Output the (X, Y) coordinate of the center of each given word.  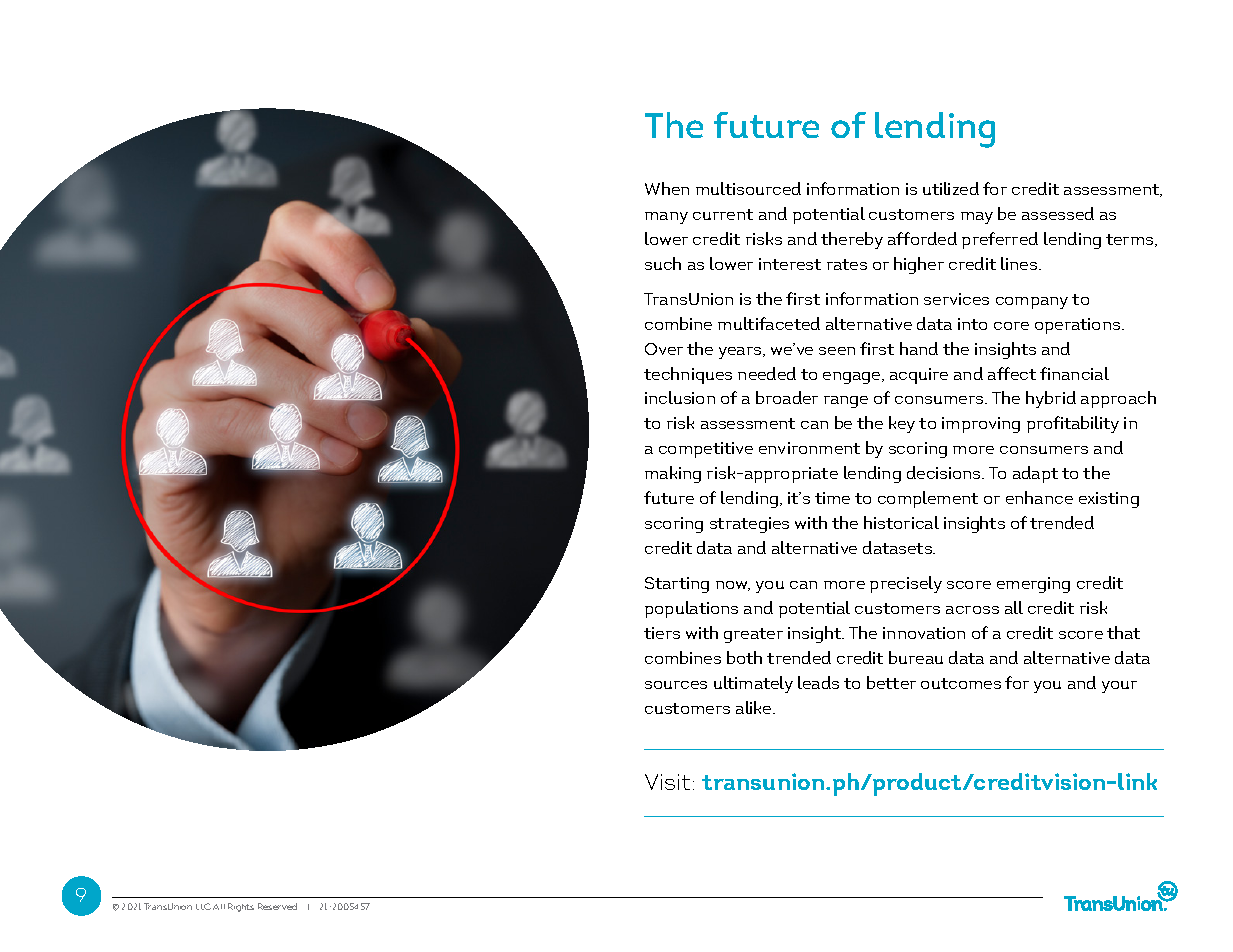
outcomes (961, 683)
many (666, 218)
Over (664, 349)
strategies (749, 525)
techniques (688, 375)
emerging (1033, 585)
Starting (677, 585)
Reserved (277, 906)
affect (1012, 373)
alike (755, 707)
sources (676, 685)
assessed (1058, 213)
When (667, 188)
